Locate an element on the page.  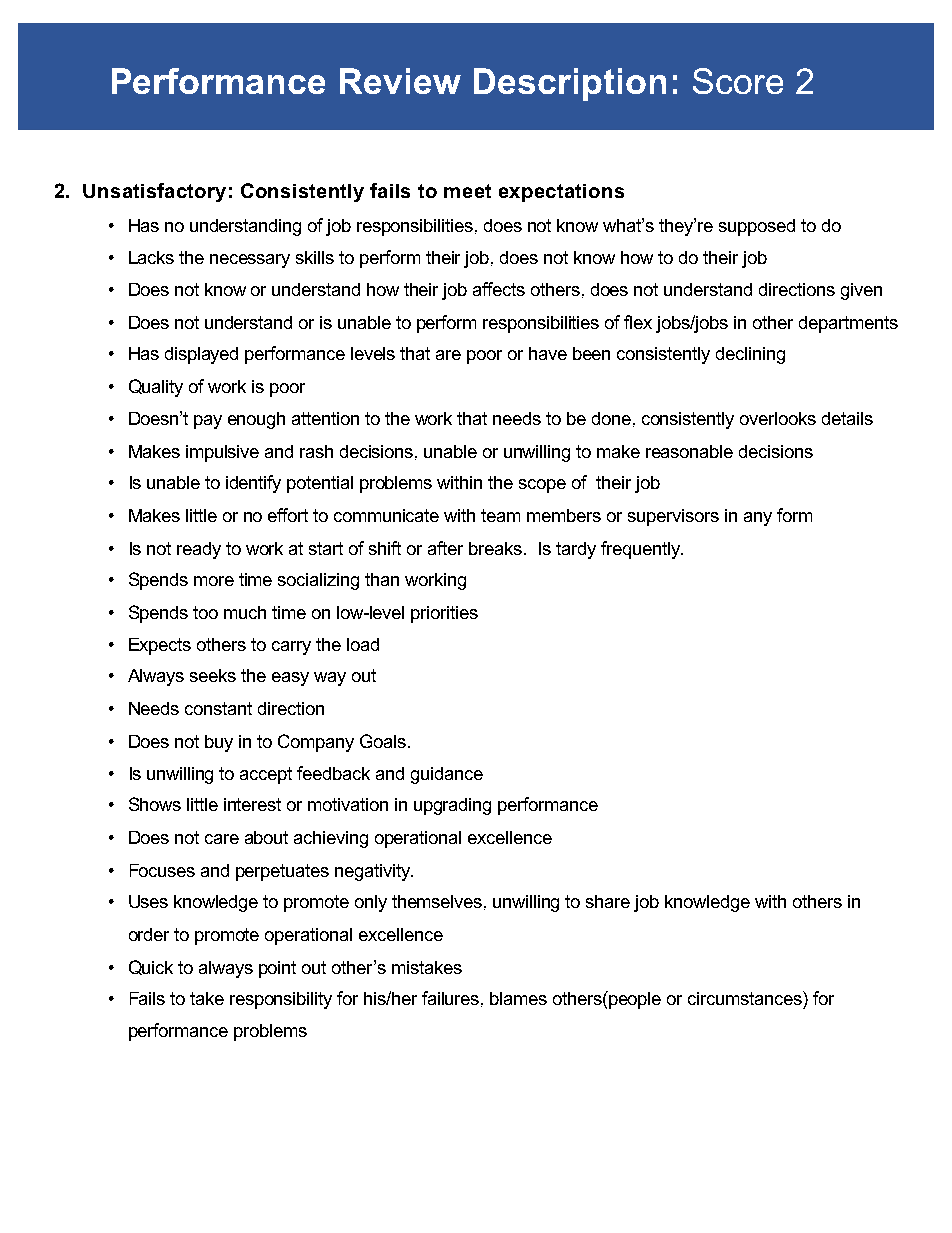
Review is located at coordinates (400, 81).
